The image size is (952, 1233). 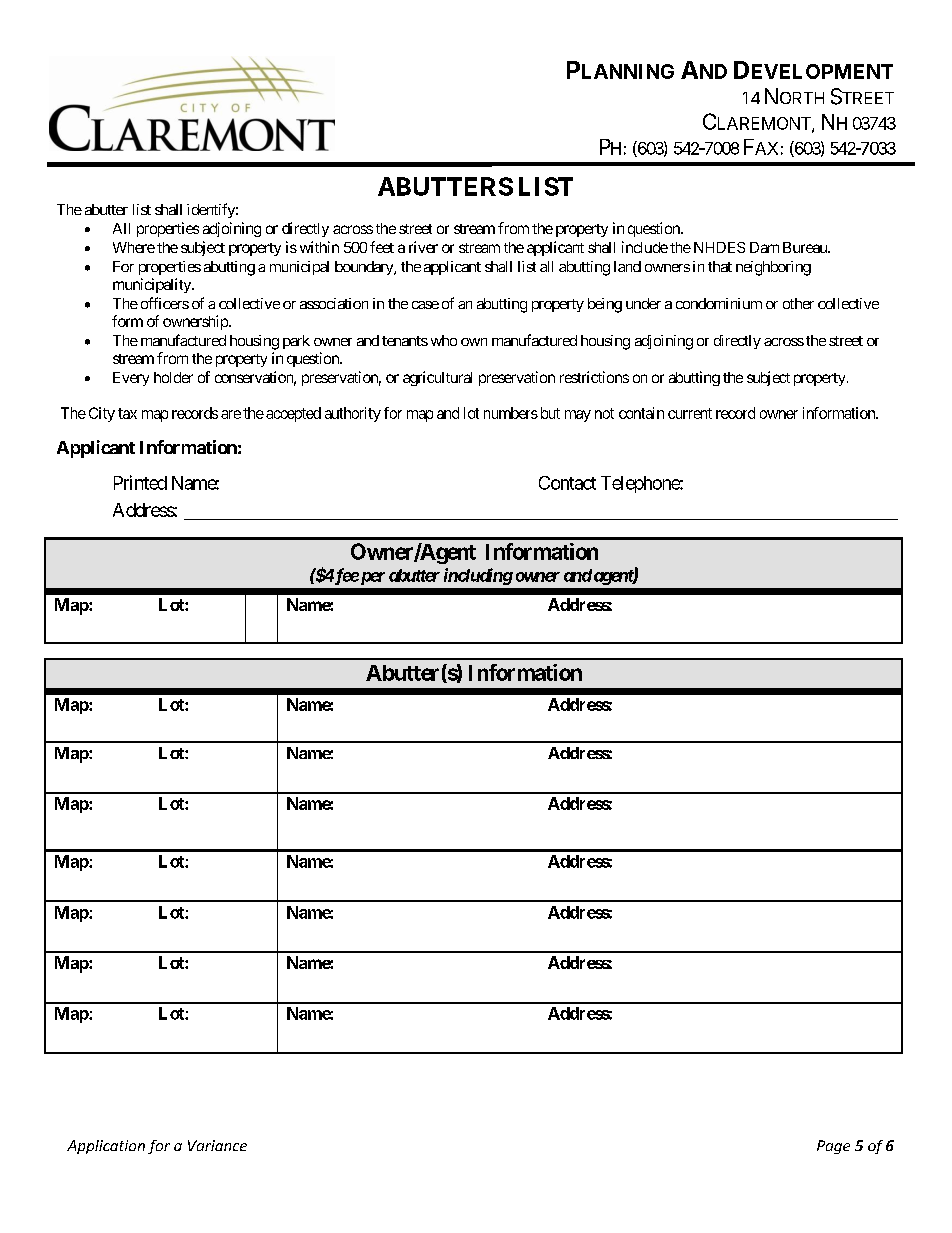 What do you see at coordinates (833, 1147) in the screenshot?
I see `Page` at bounding box center [833, 1147].
